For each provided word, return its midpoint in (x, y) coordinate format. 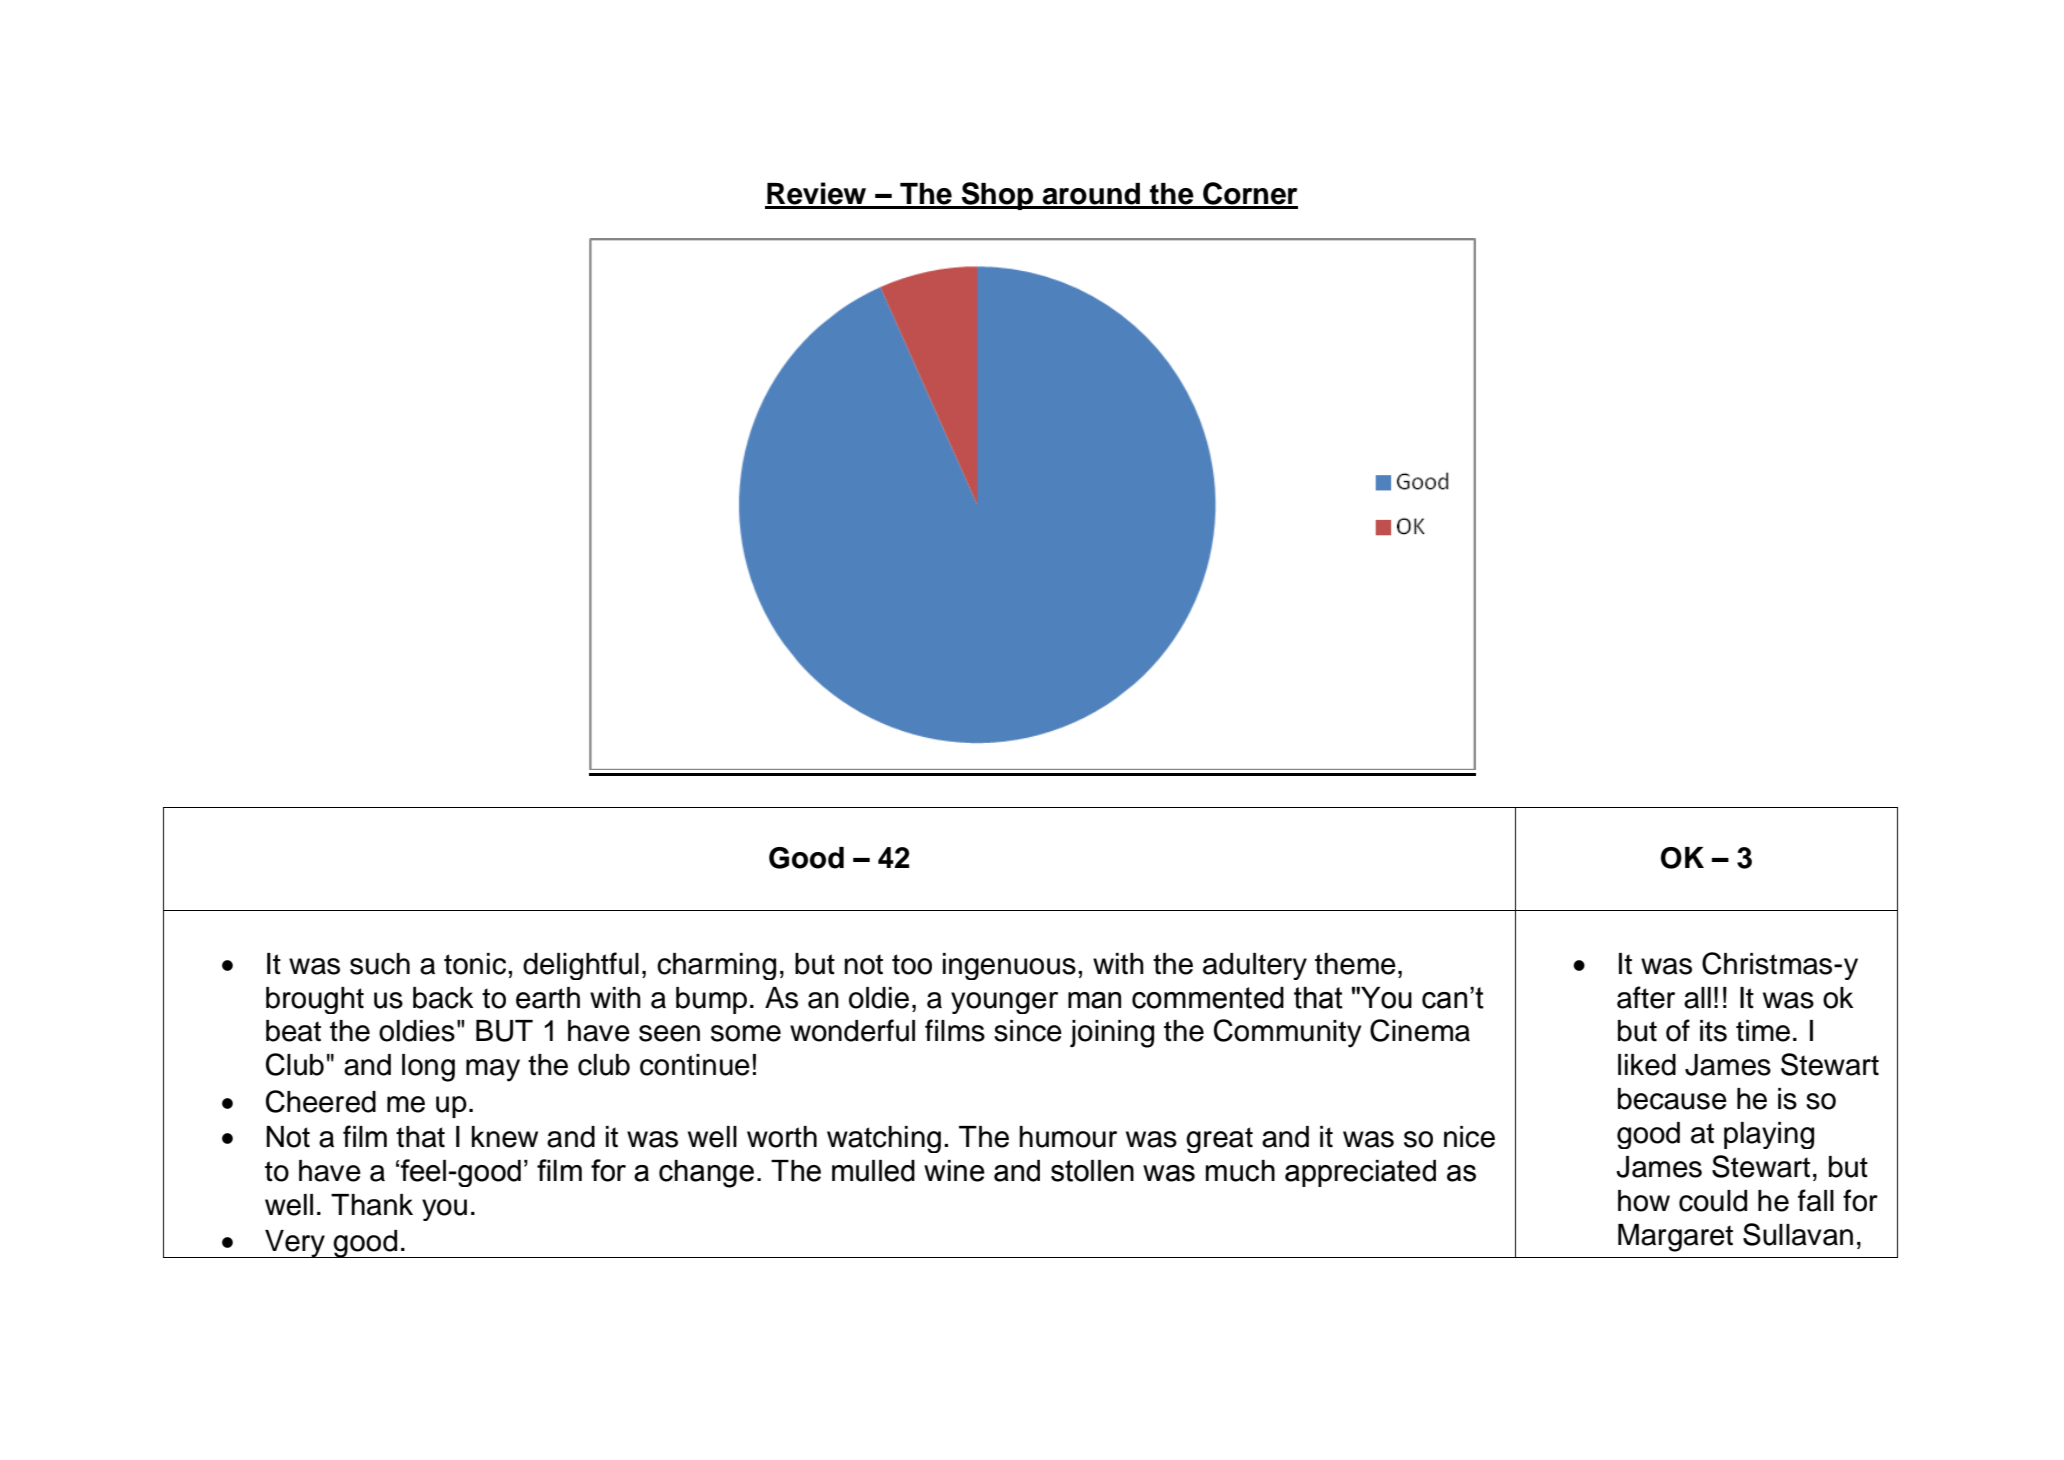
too (912, 964)
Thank (372, 1205)
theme (1355, 964)
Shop (997, 196)
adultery (1255, 966)
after (1646, 997)
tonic (475, 964)
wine (954, 1171)
